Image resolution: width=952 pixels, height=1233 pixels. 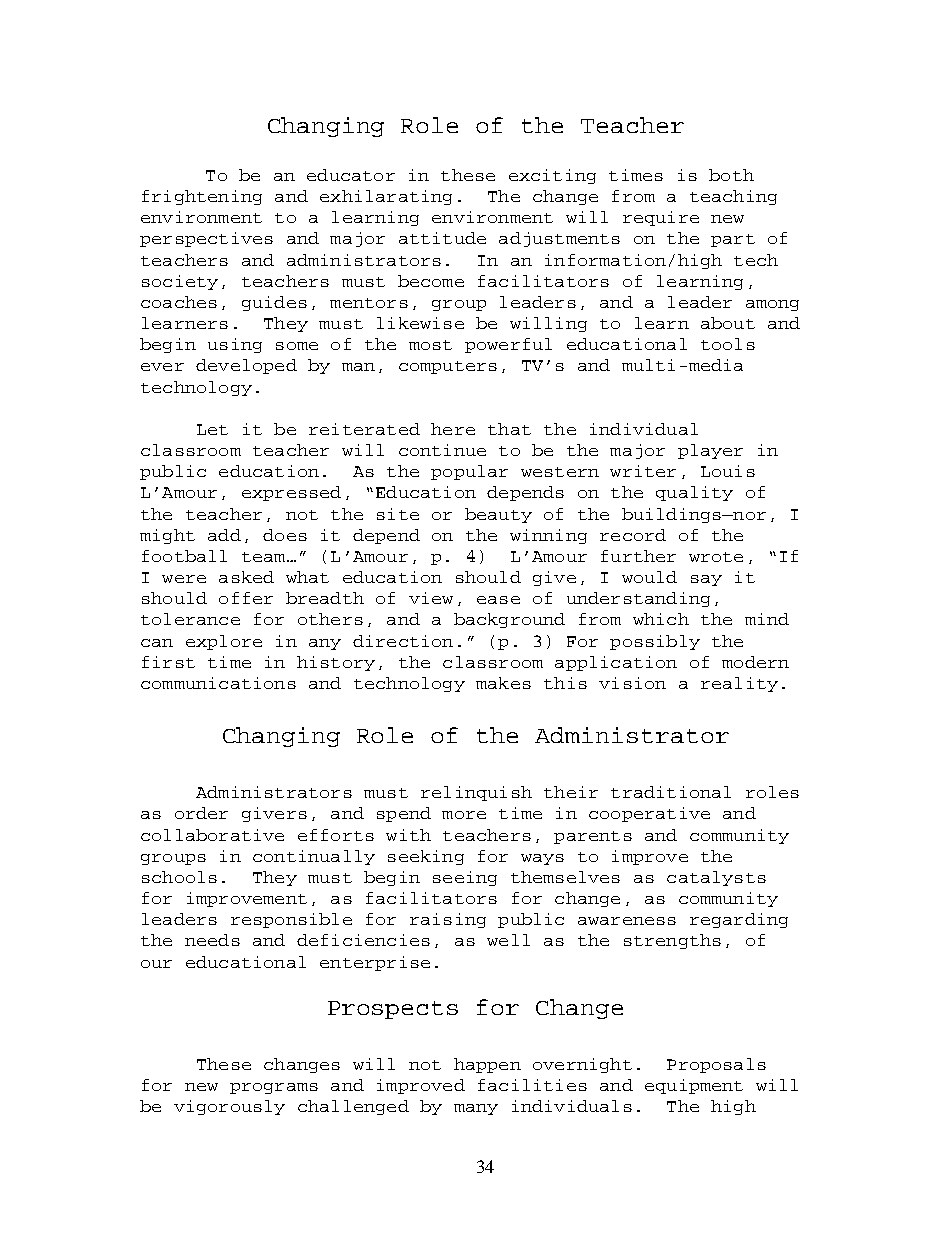 What do you see at coordinates (733, 197) in the page?
I see `teaching` at bounding box center [733, 197].
